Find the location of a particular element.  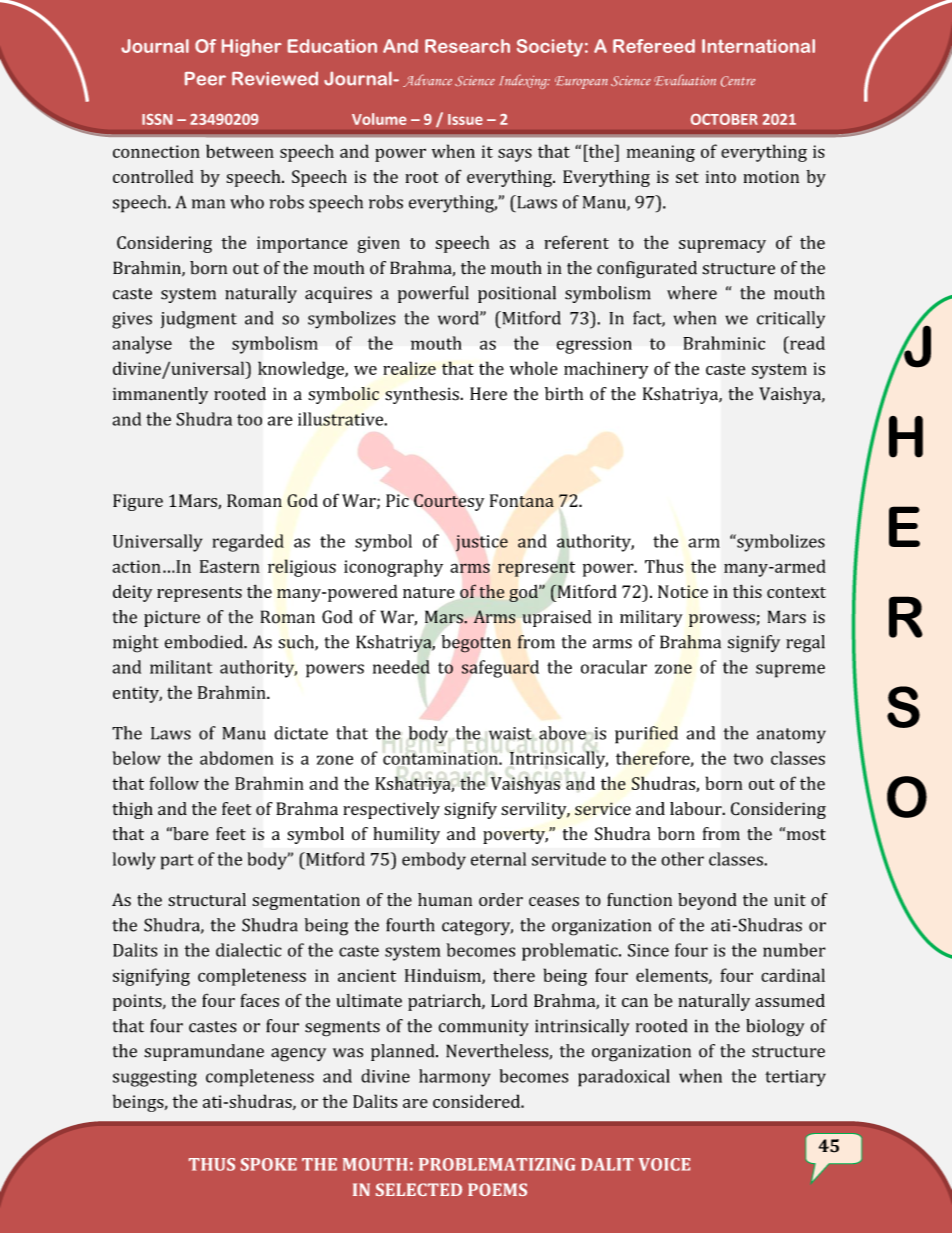

VOICE is located at coordinates (664, 1164).
